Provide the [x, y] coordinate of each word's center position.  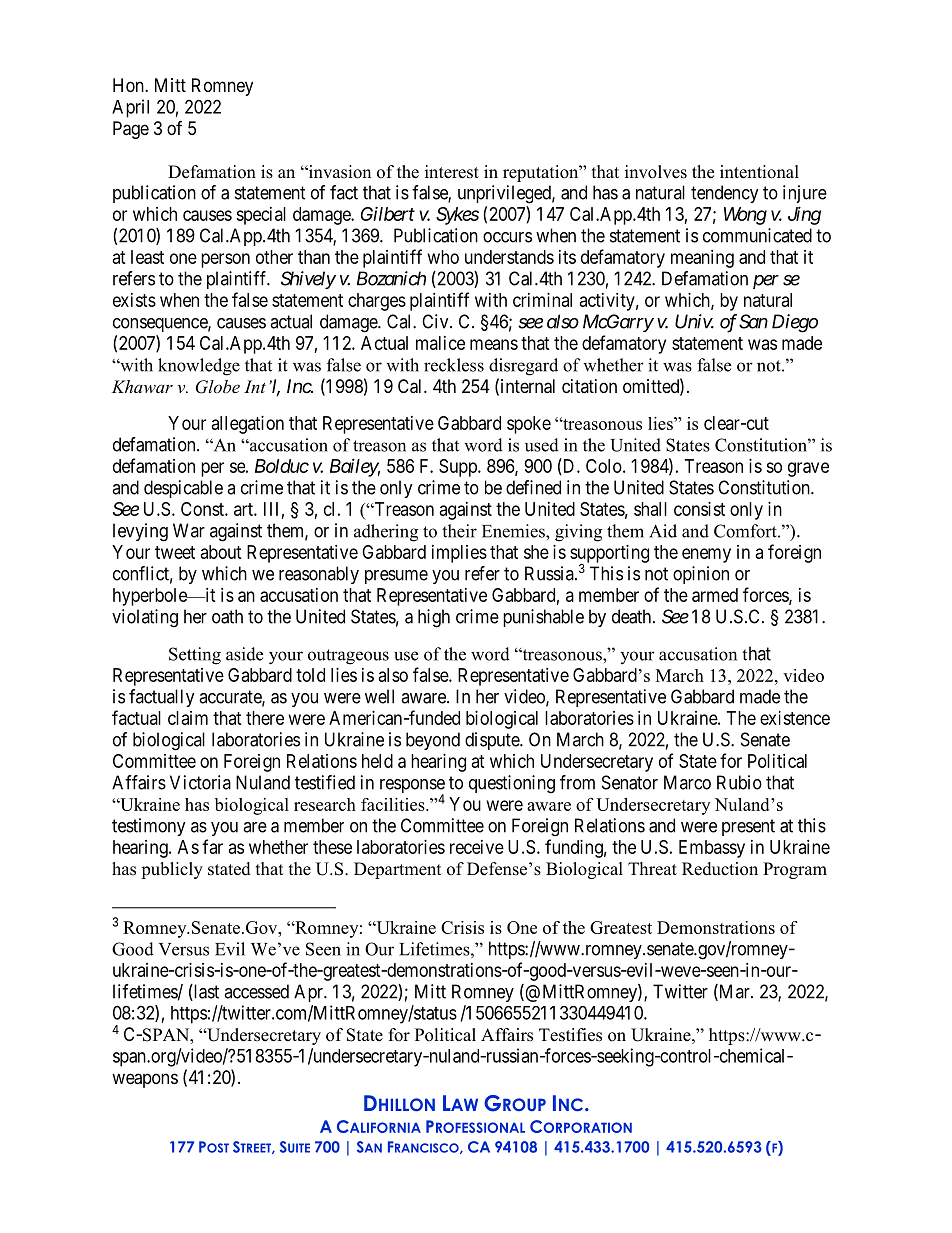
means [494, 344]
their [459, 531]
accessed [256, 991]
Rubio [739, 782]
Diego [795, 323]
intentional [759, 172]
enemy [706, 555]
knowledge [199, 367]
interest [452, 172]
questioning [512, 784]
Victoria [200, 782]
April [130, 108]
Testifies [570, 1035]
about [221, 552]
